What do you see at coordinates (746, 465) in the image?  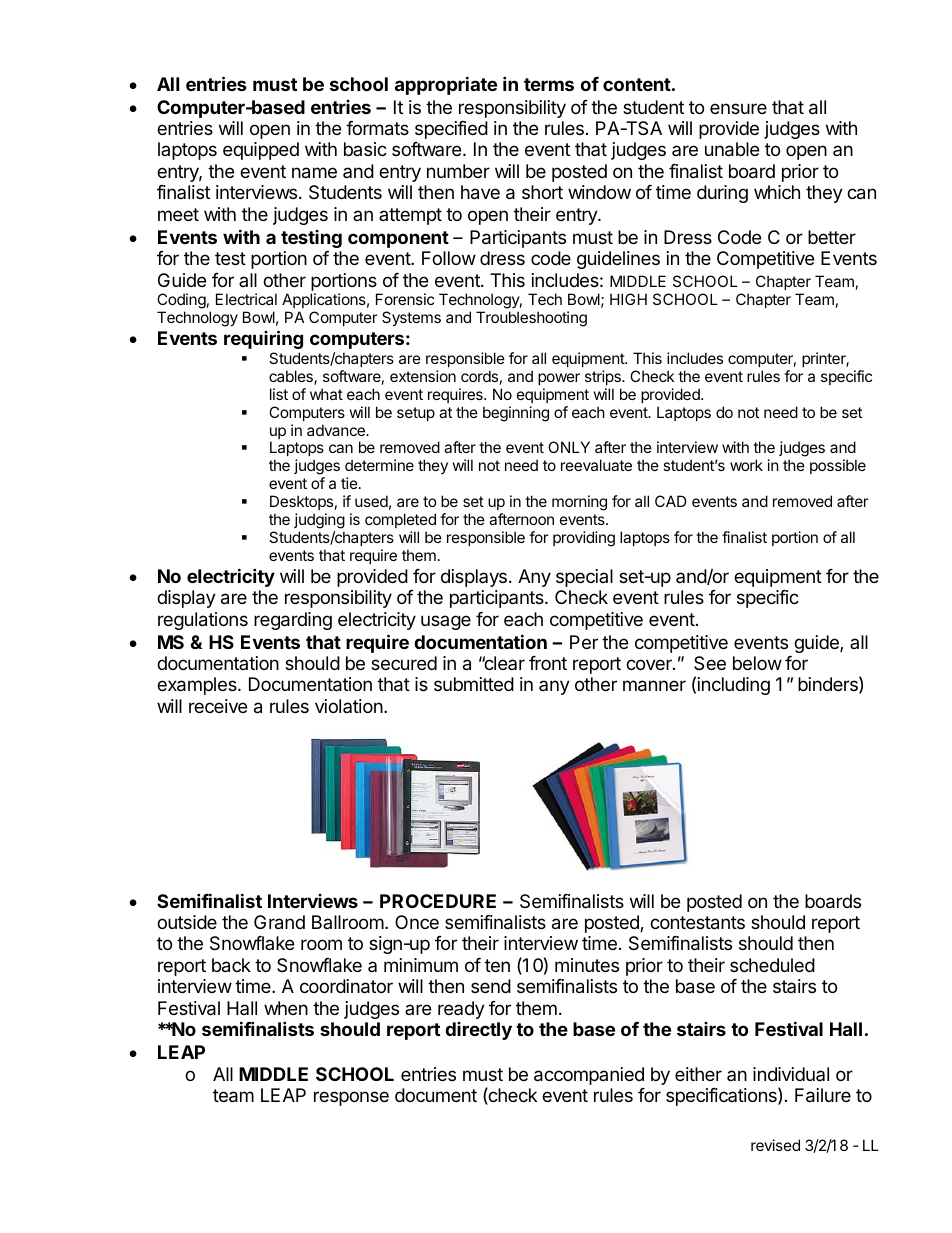 I see `work` at bounding box center [746, 465].
